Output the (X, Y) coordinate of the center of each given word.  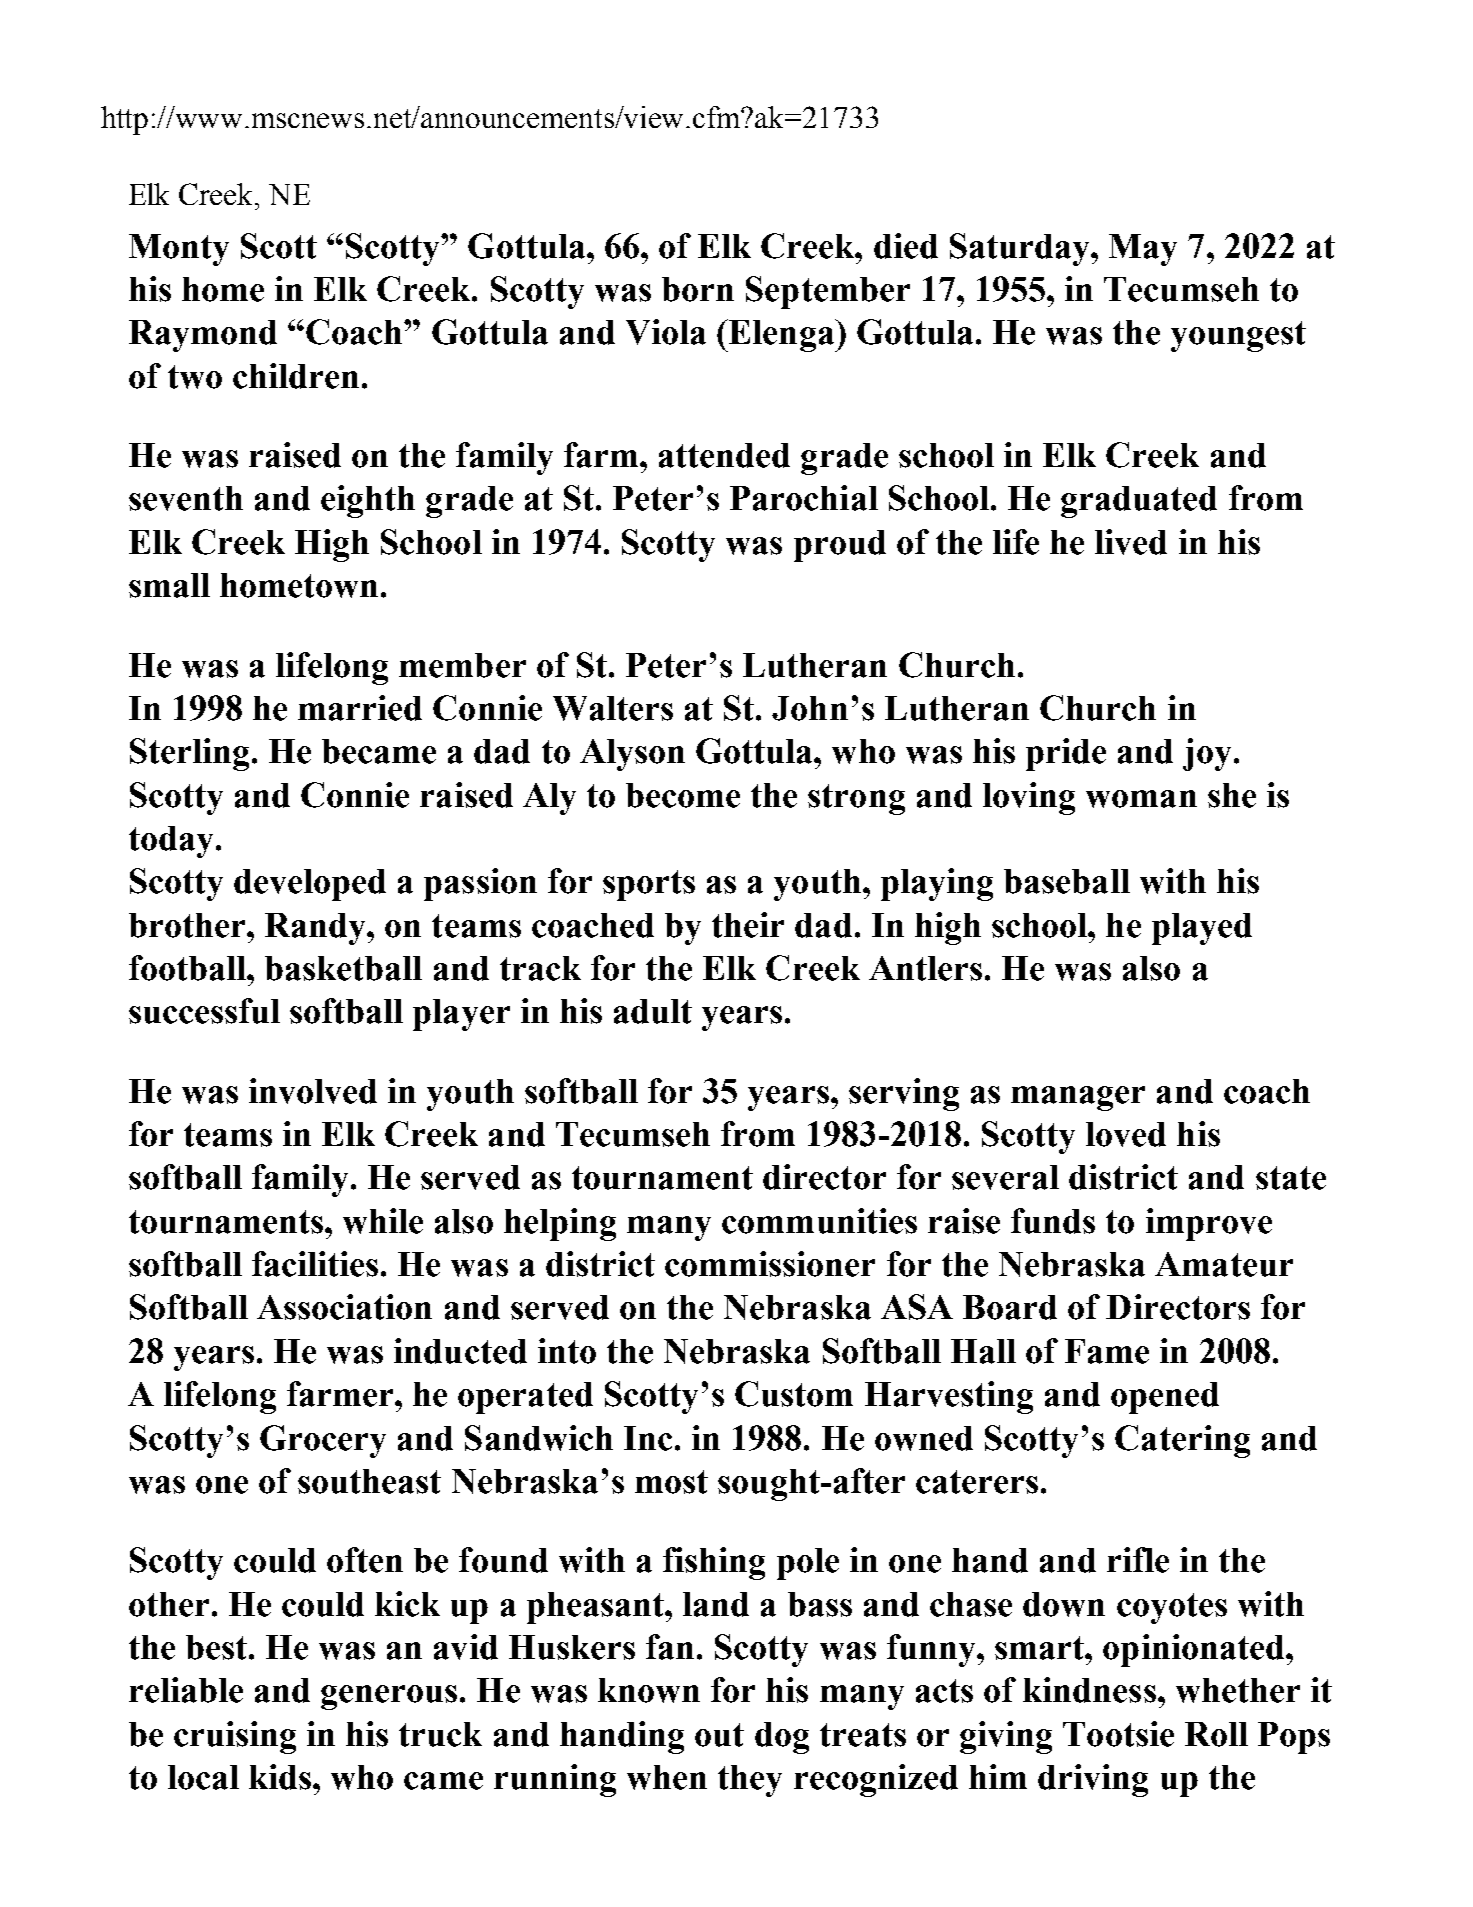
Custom (794, 1394)
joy (1207, 754)
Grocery (323, 1441)
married (360, 708)
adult (653, 1011)
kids (280, 1777)
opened (1165, 1398)
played (1202, 929)
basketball (343, 968)
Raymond (203, 336)
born (698, 289)
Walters (613, 708)
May (1143, 250)
